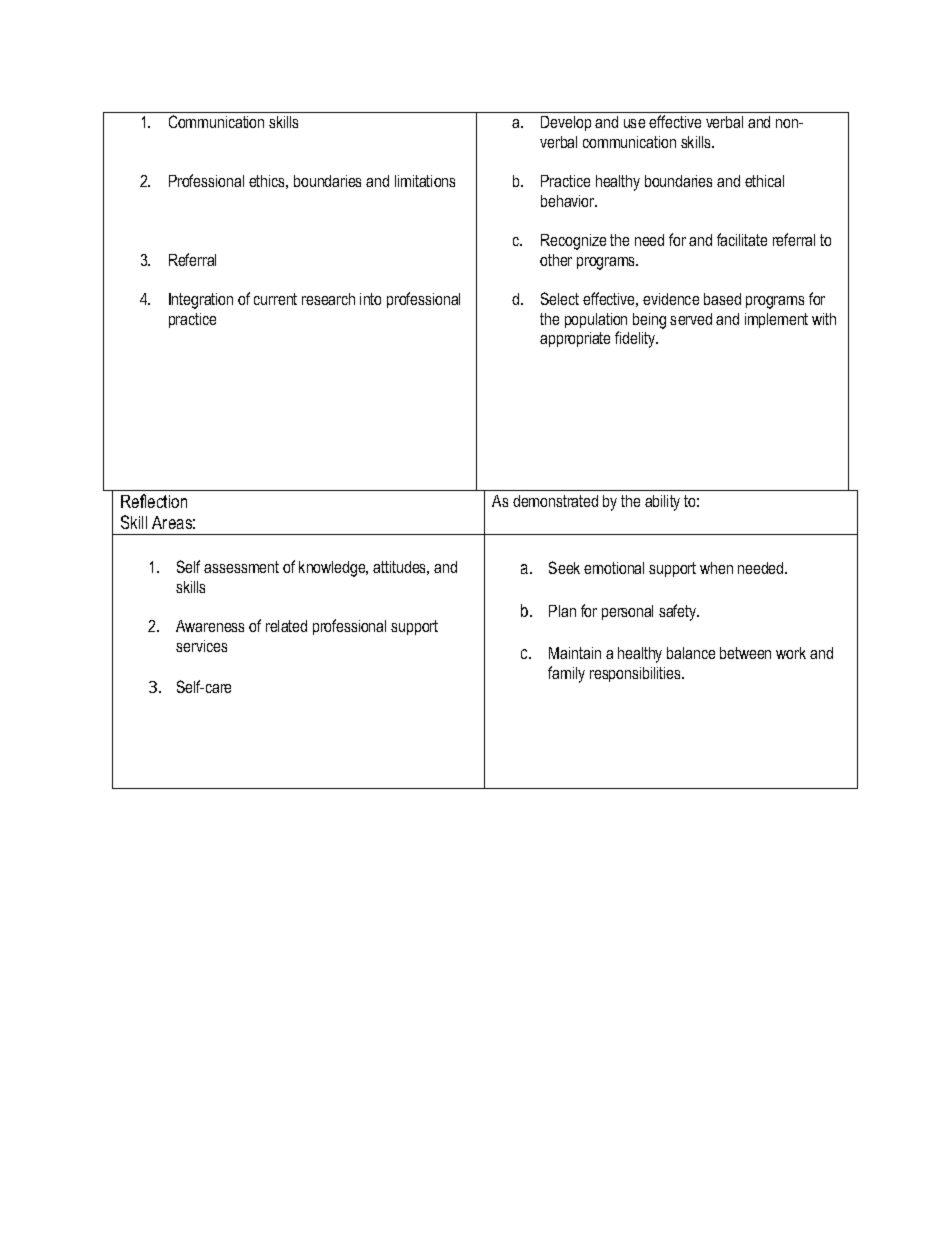  I want to click on use, so click(634, 123).
